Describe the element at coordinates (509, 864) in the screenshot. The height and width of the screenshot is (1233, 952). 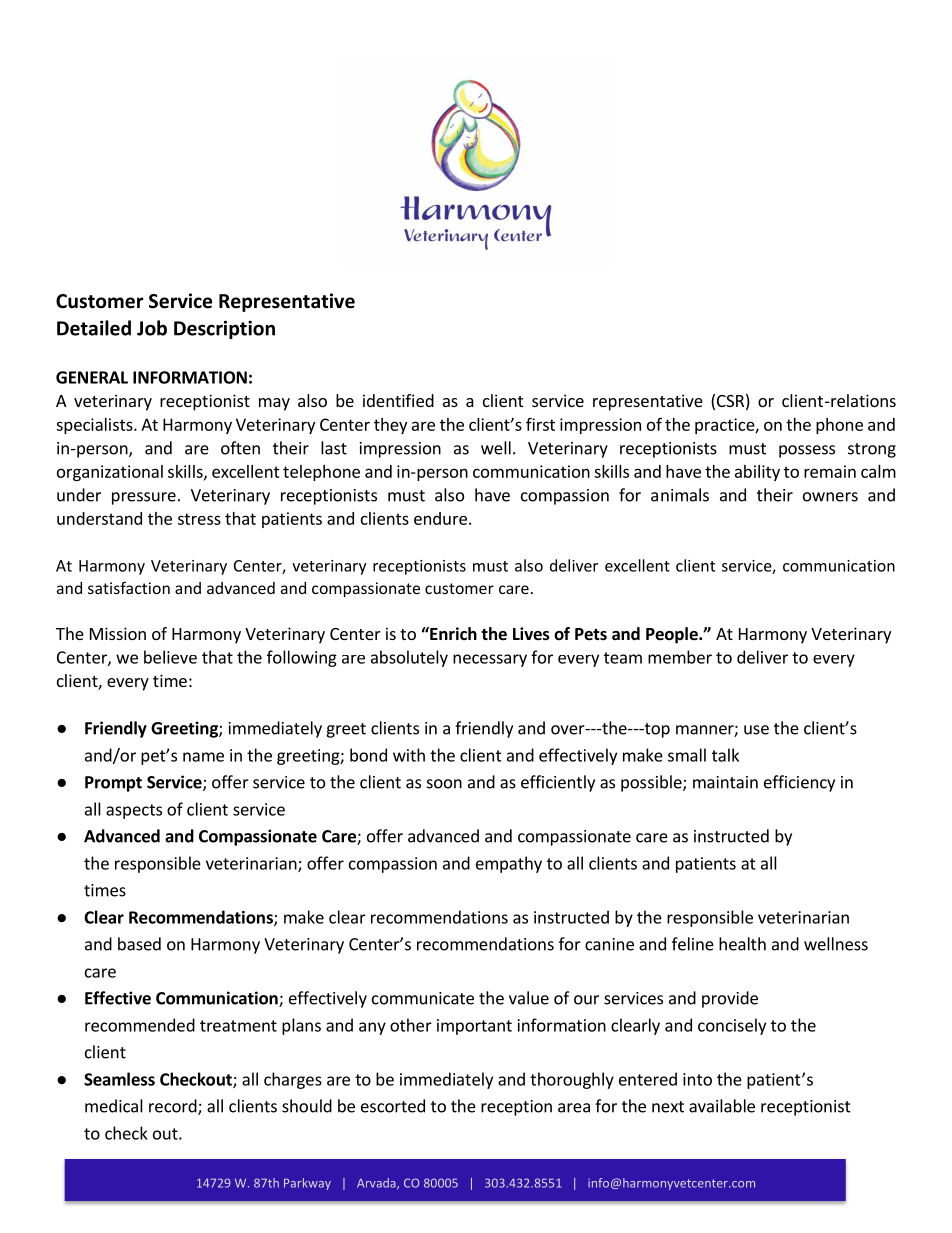
I see `empathy` at that location.
